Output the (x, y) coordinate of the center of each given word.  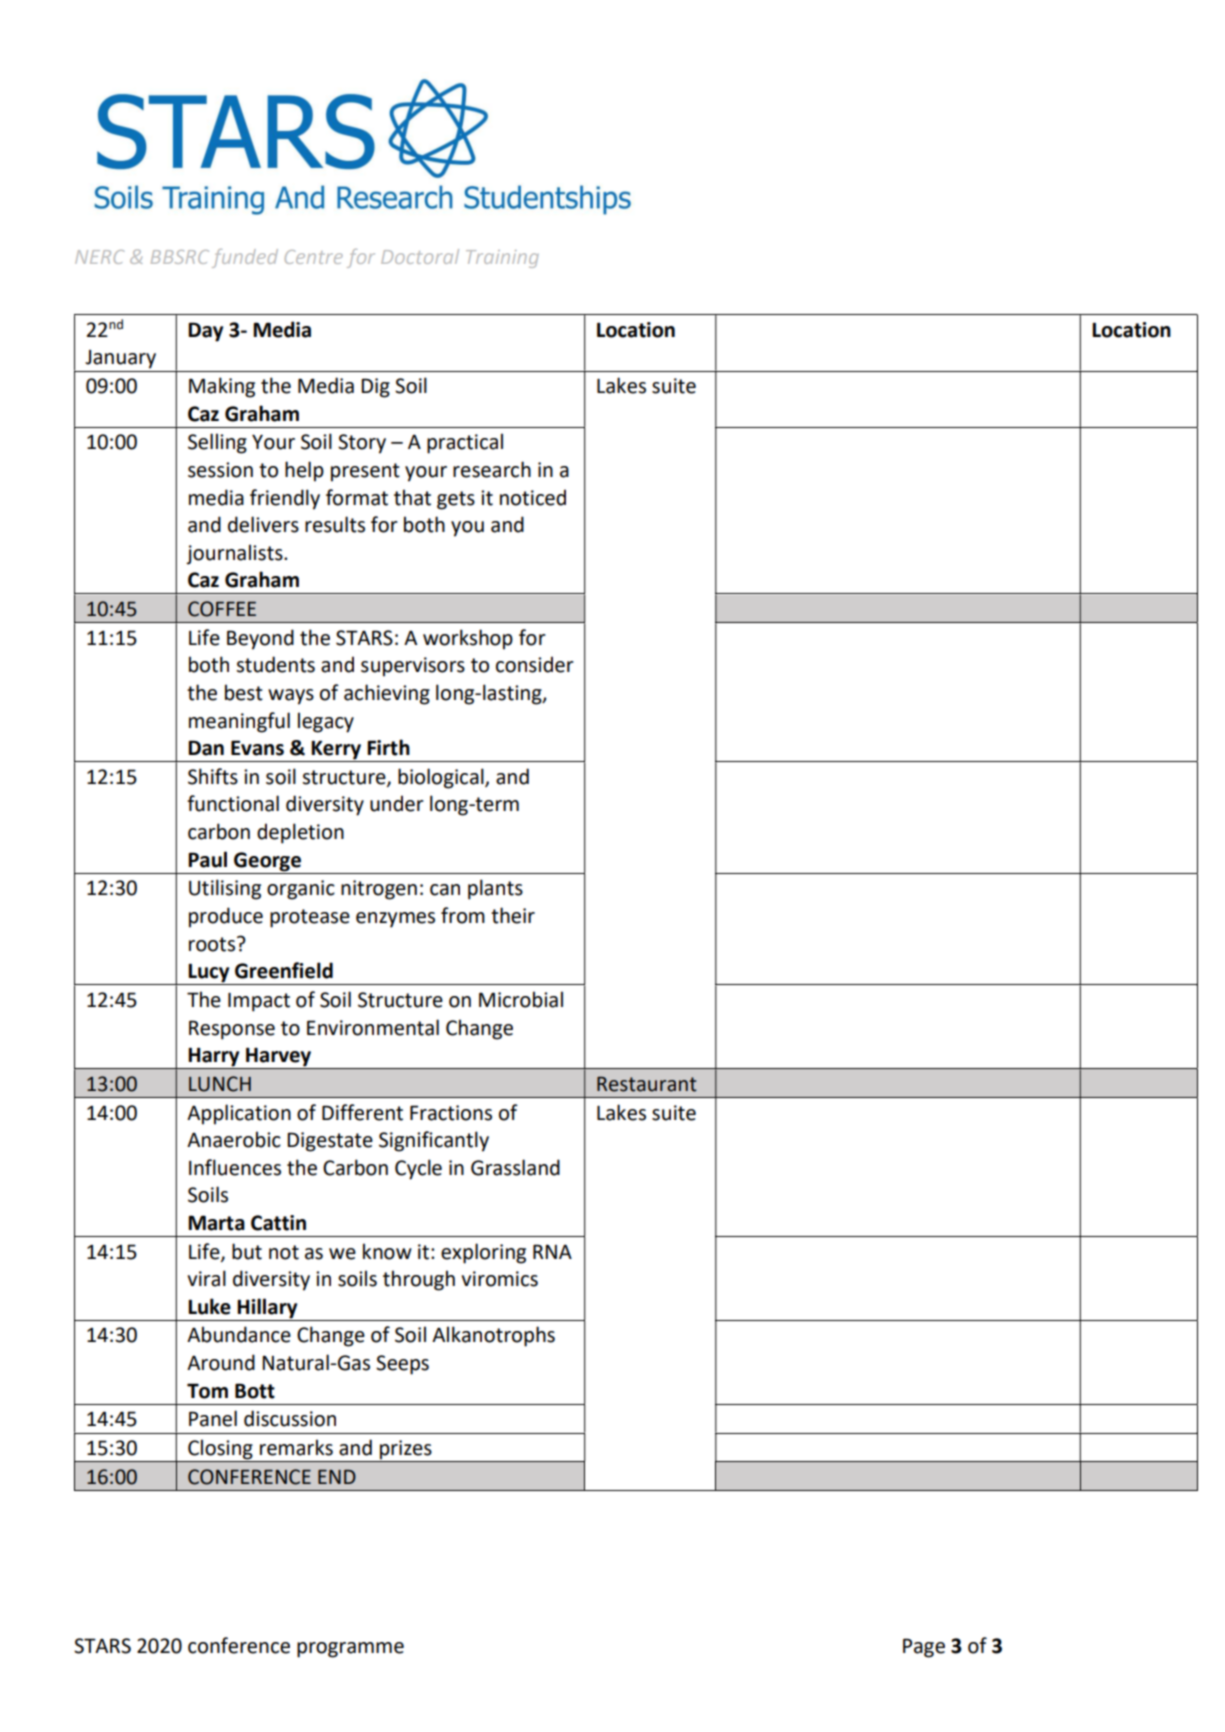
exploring (483, 1253)
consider (535, 664)
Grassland (515, 1167)
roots (212, 944)
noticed (533, 497)
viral (206, 1278)
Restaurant (647, 1084)
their (513, 915)
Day (205, 332)
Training (502, 259)
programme (350, 1650)
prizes (406, 1451)
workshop (468, 639)
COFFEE (222, 609)
